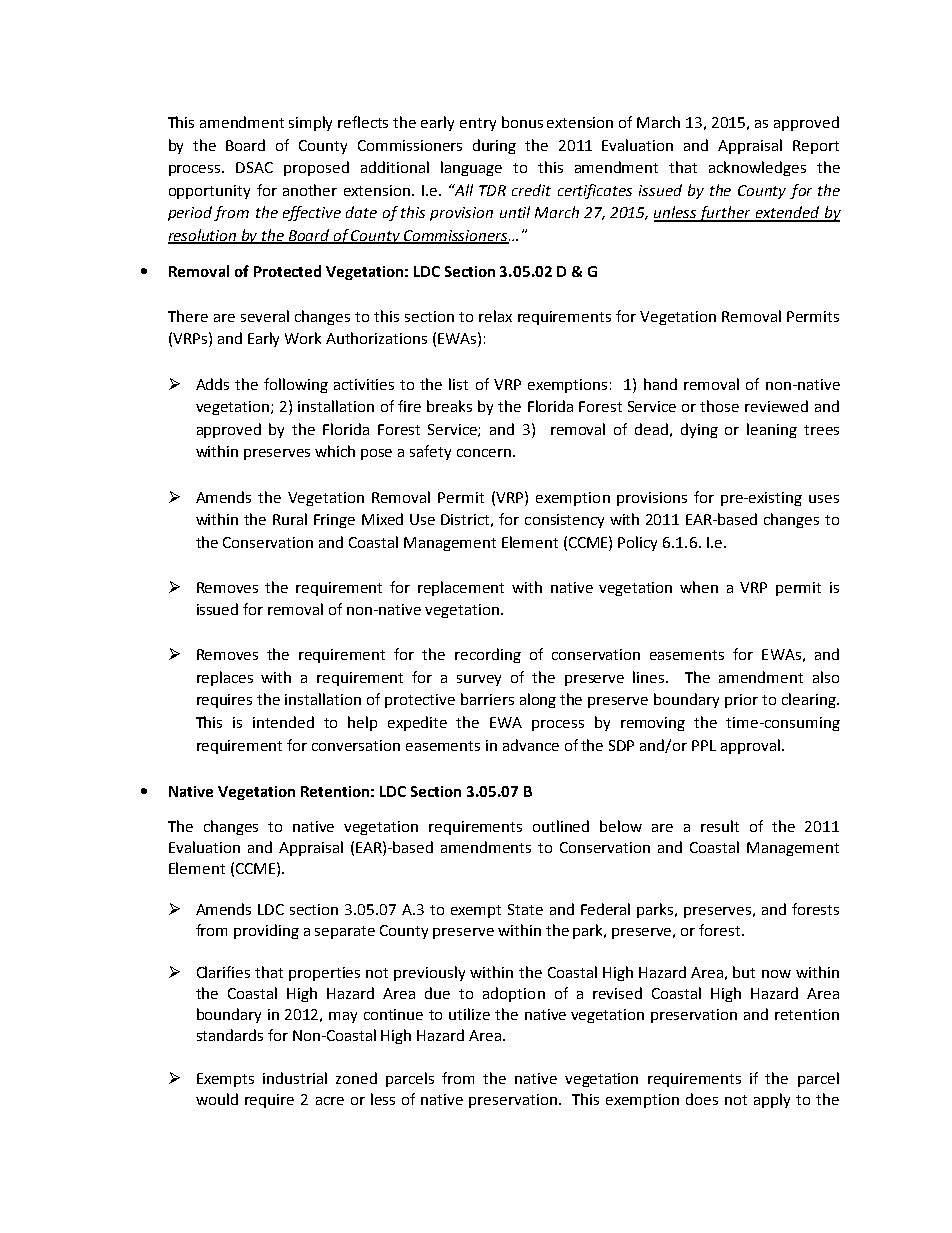 This document has height=1233, width=952. Describe the element at coordinates (757, 168) in the document. I see `acknowledges` at that location.
